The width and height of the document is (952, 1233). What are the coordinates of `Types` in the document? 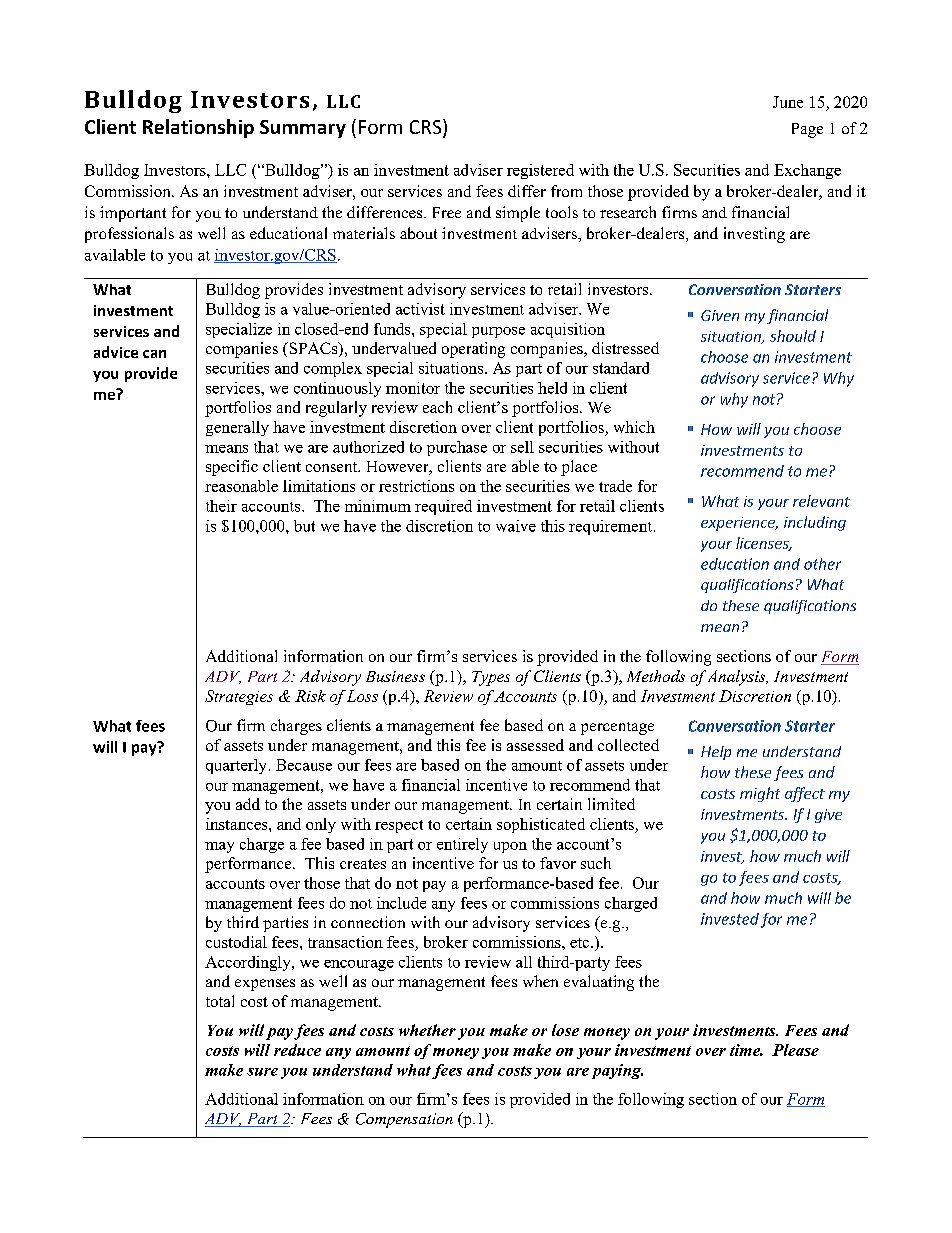 It's located at (491, 678).
